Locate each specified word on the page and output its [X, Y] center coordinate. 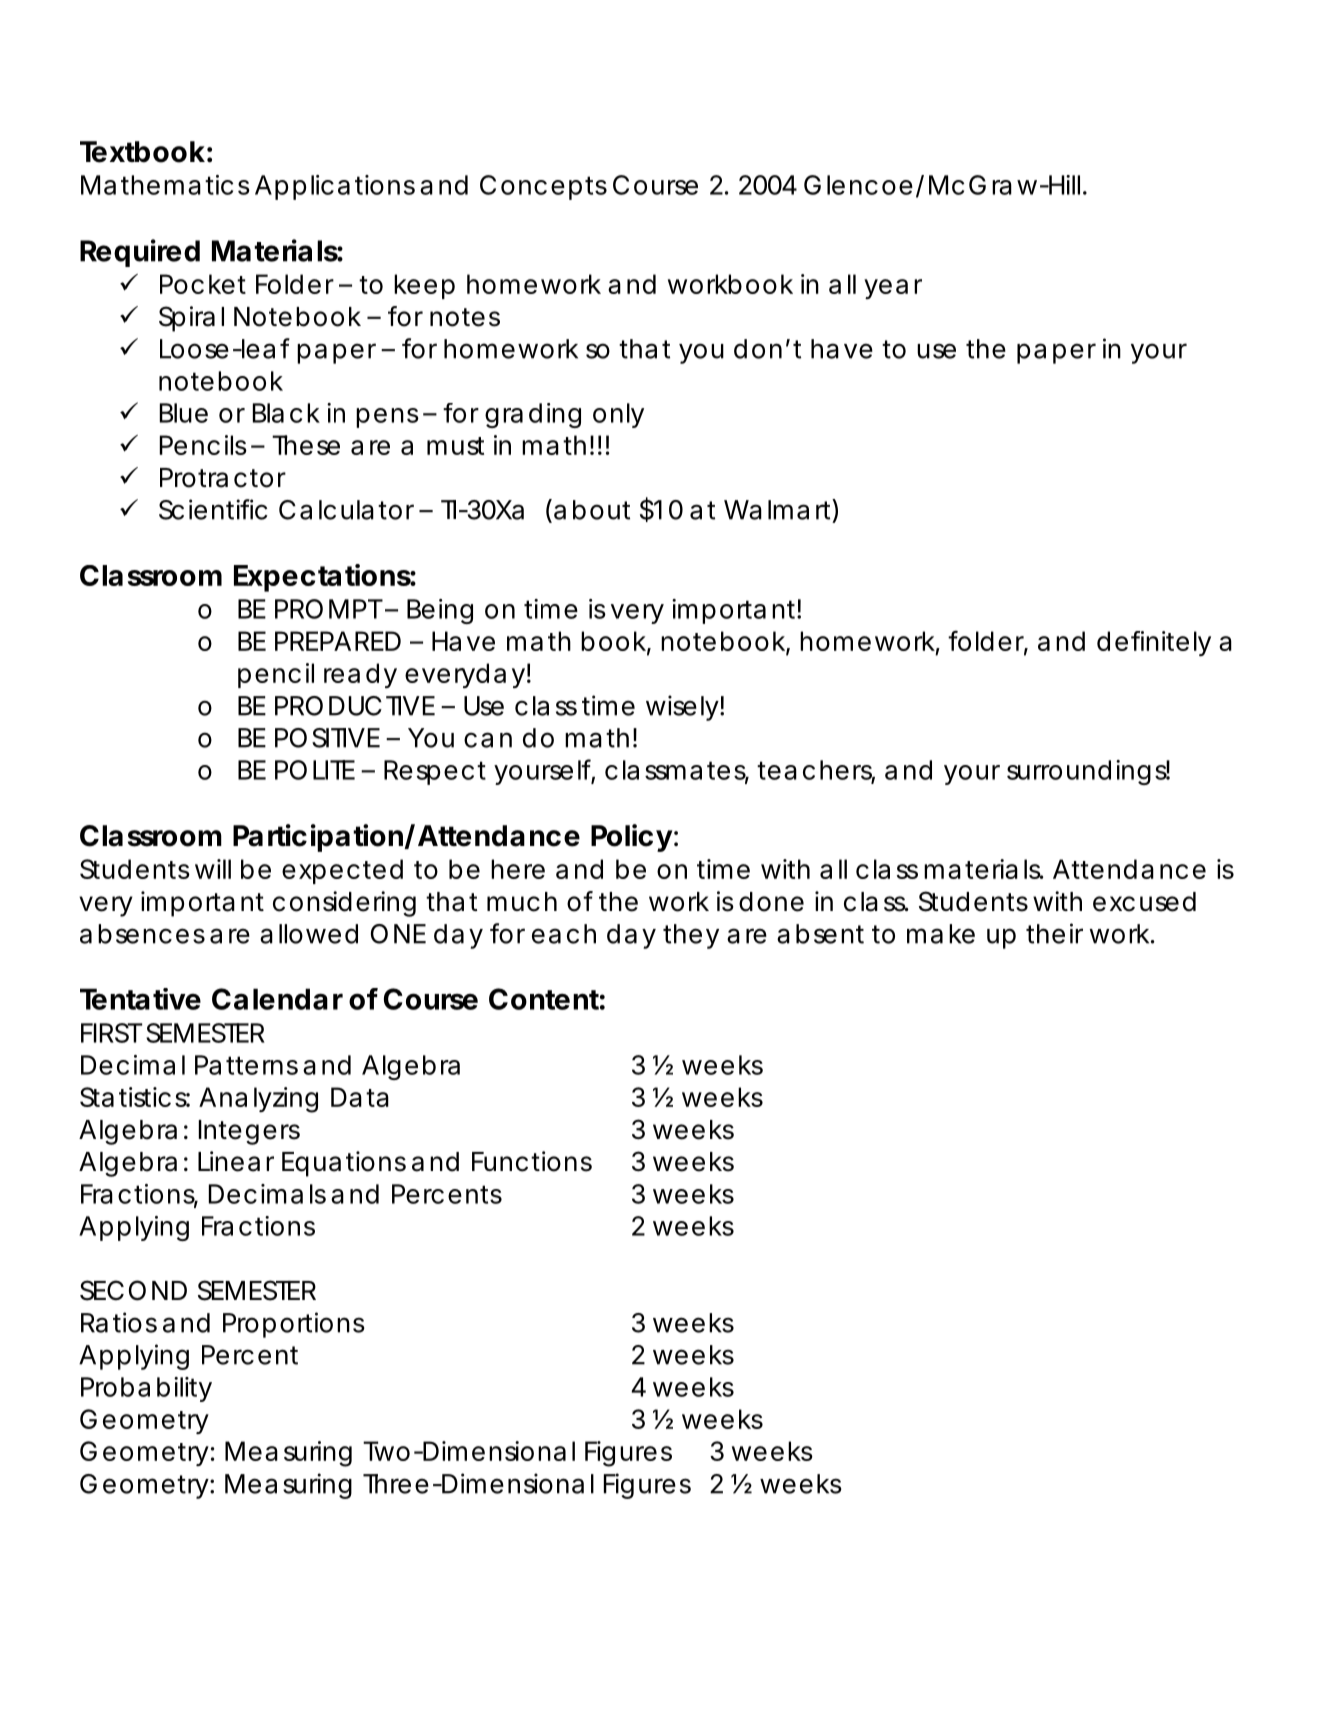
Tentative [140, 999]
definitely [1154, 643]
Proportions [294, 1325]
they [691, 936]
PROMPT [329, 609]
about [592, 510]
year [893, 289]
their [1054, 933]
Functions [532, 1161]
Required [140, 253]
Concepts [543, 187]
